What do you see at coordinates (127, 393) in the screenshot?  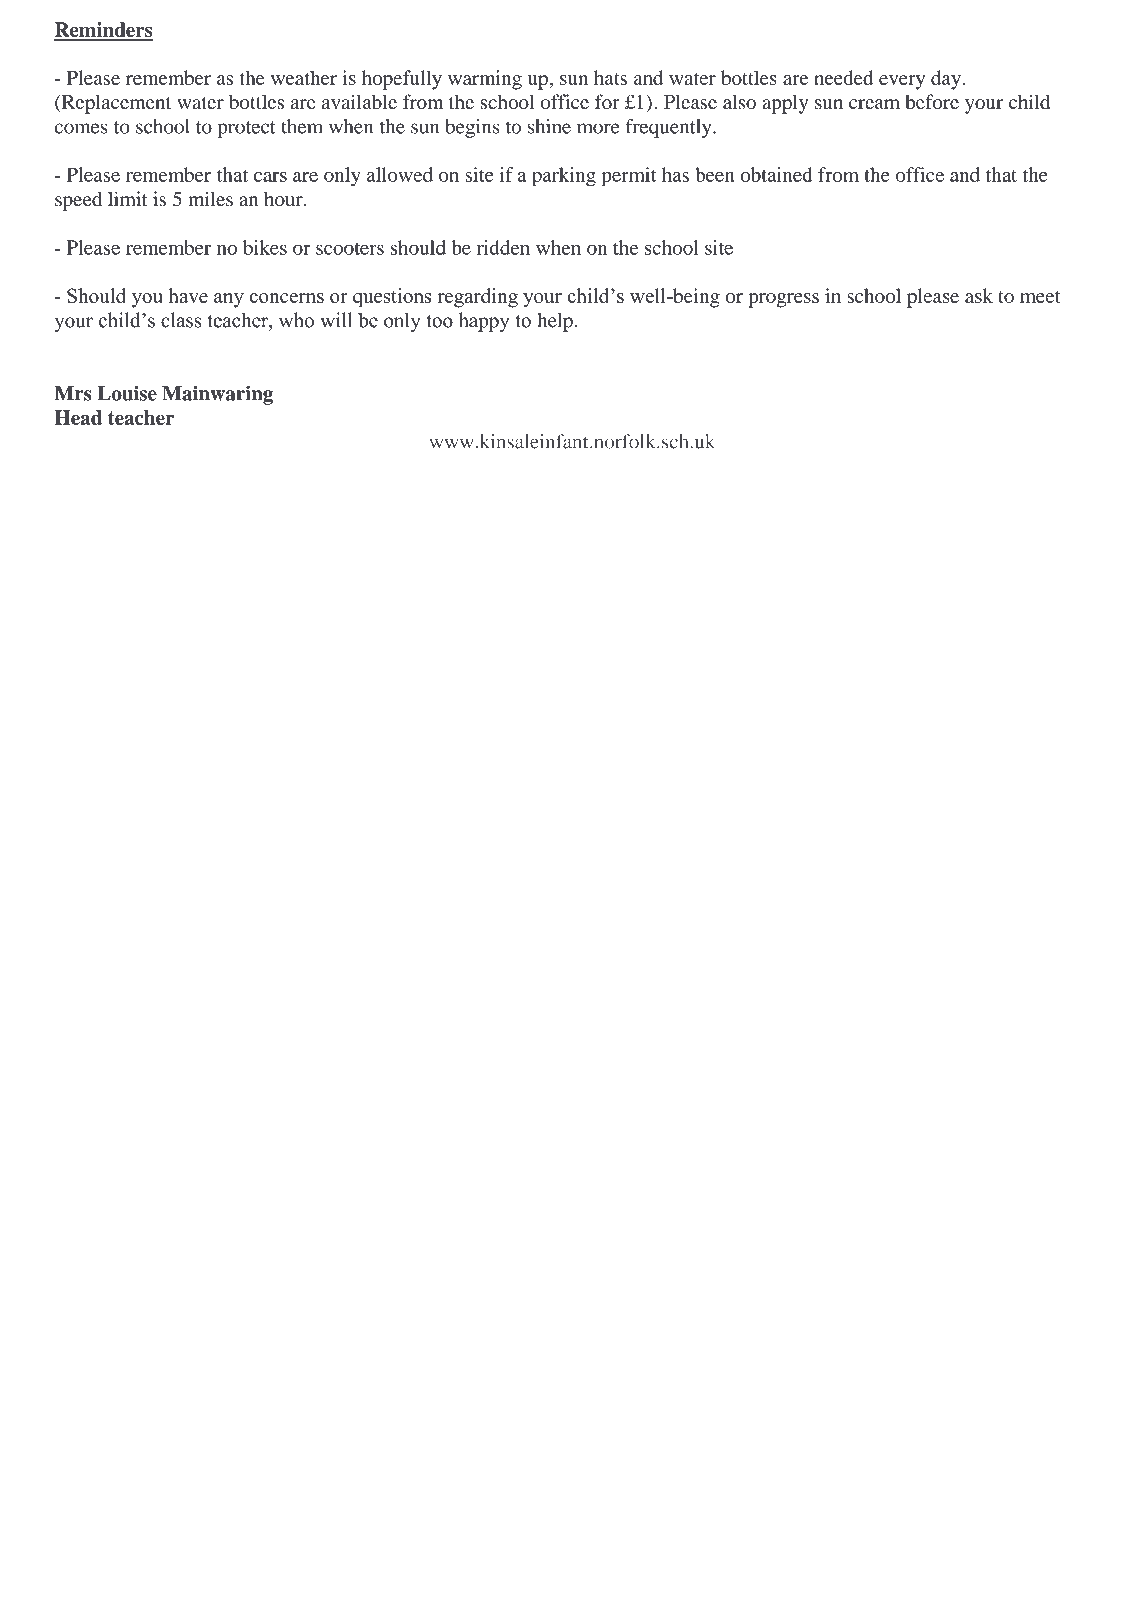 I see `Louise` at bounding box center [127, 393].
